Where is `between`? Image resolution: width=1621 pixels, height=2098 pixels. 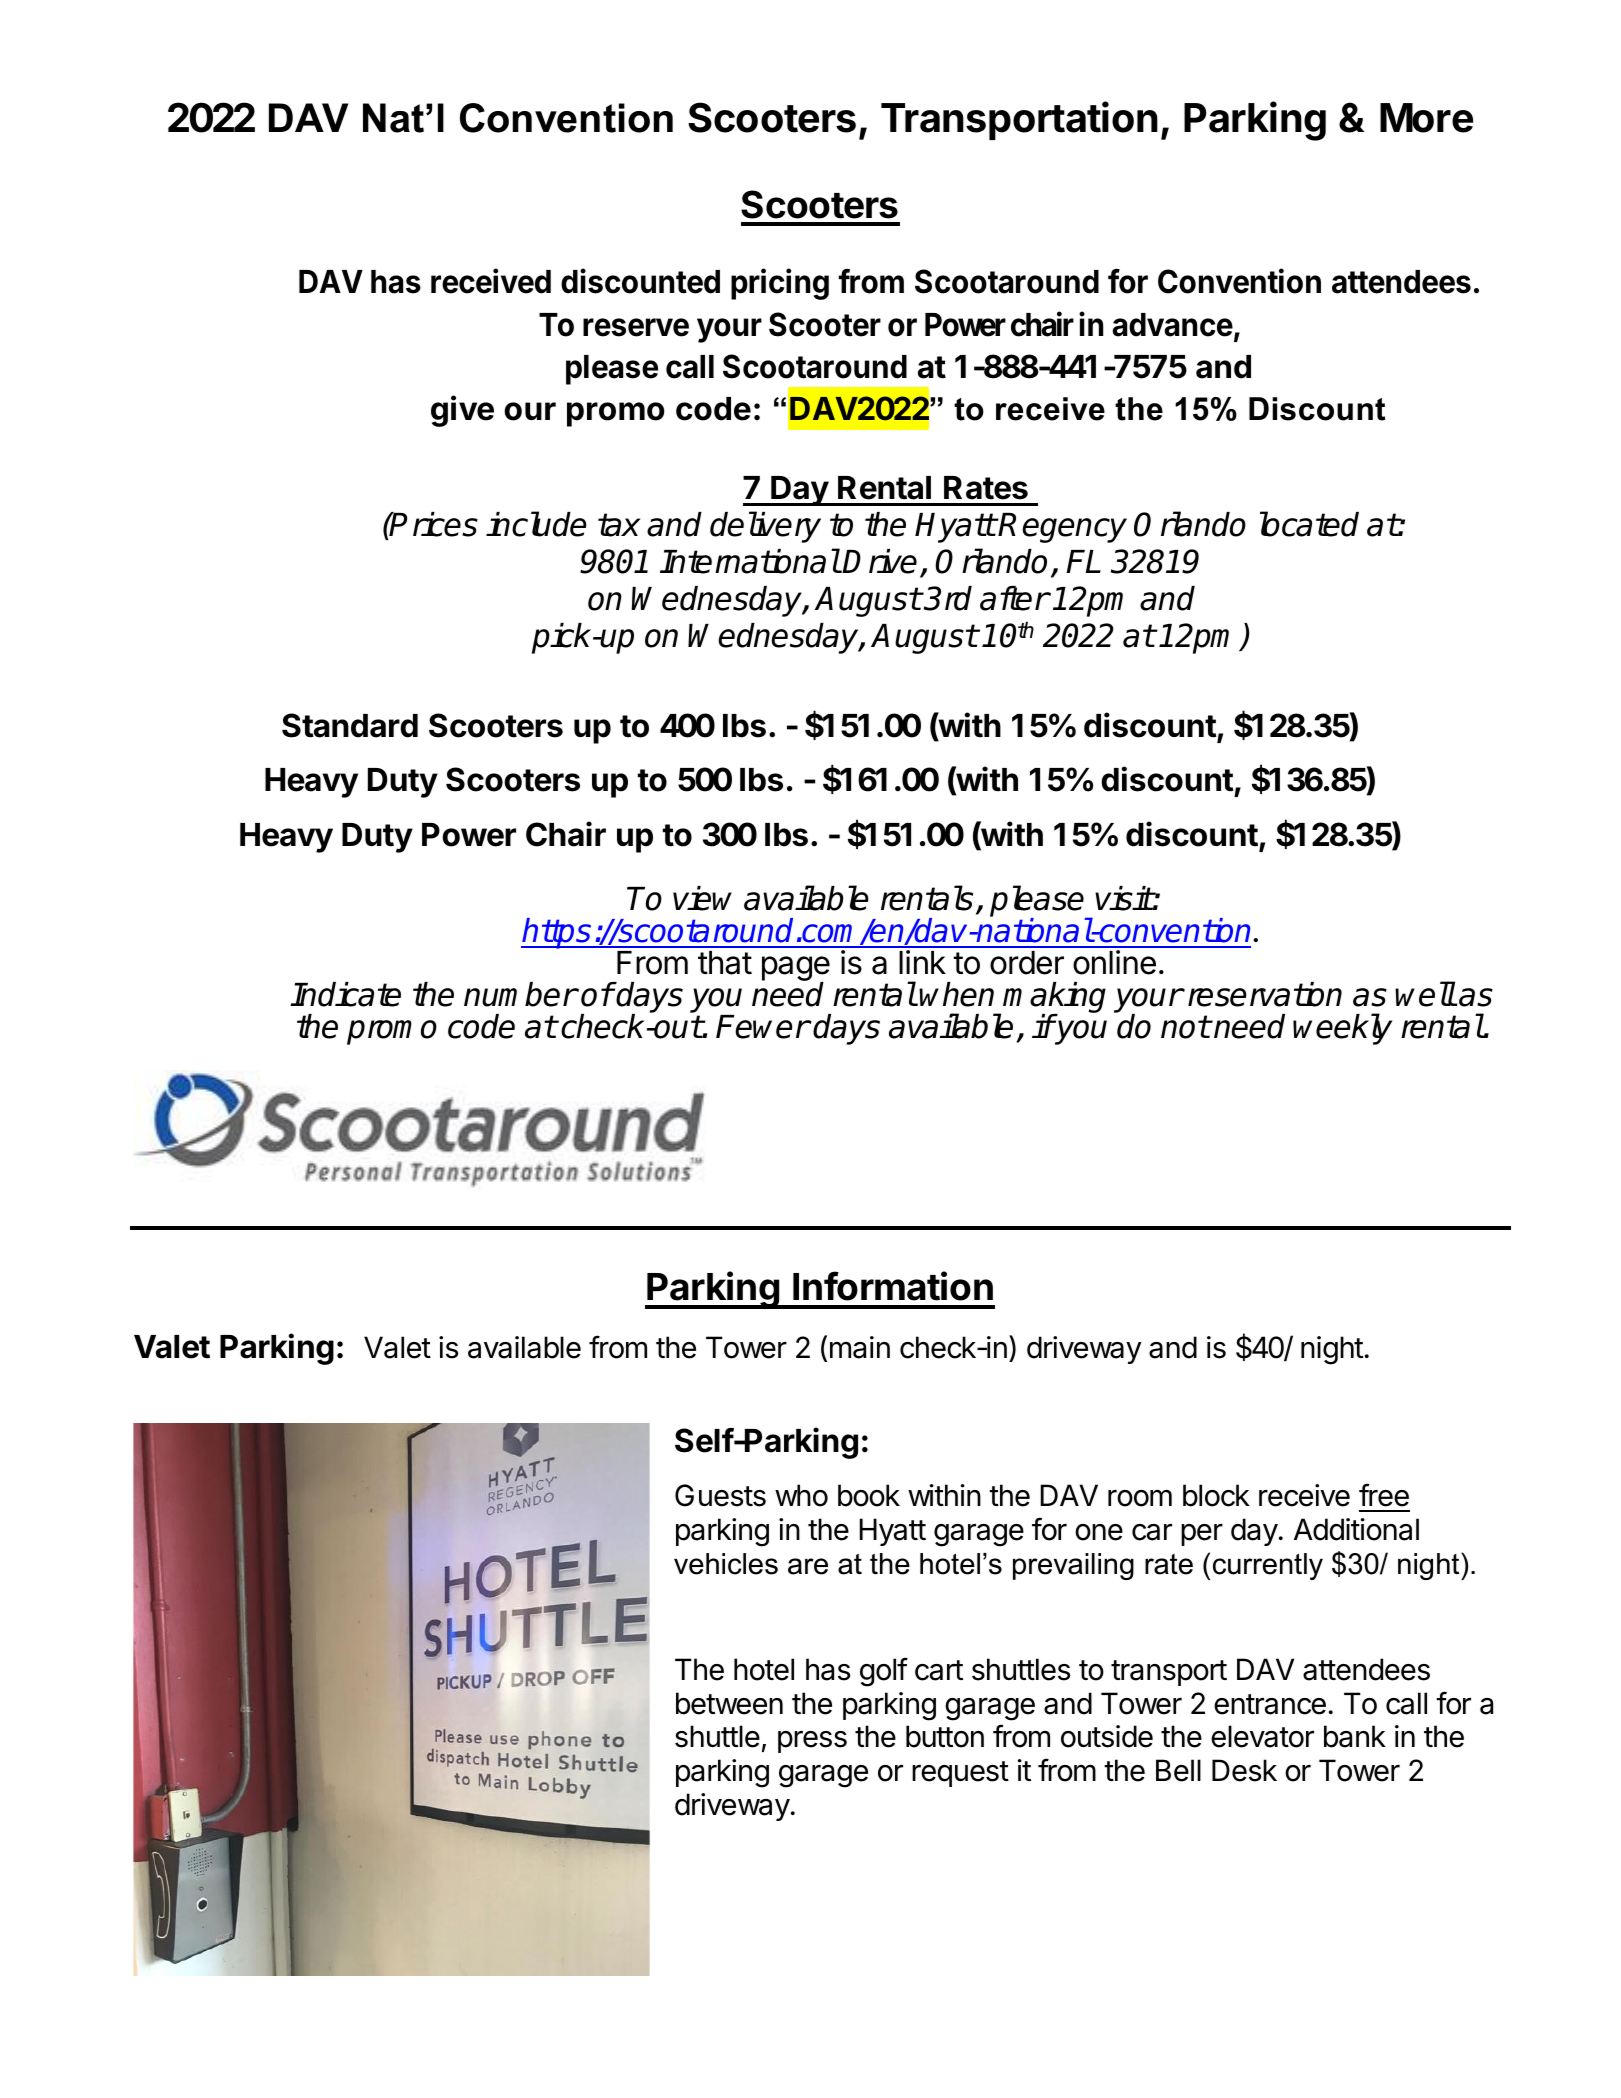 between is located at coordinates (729, 1703).
